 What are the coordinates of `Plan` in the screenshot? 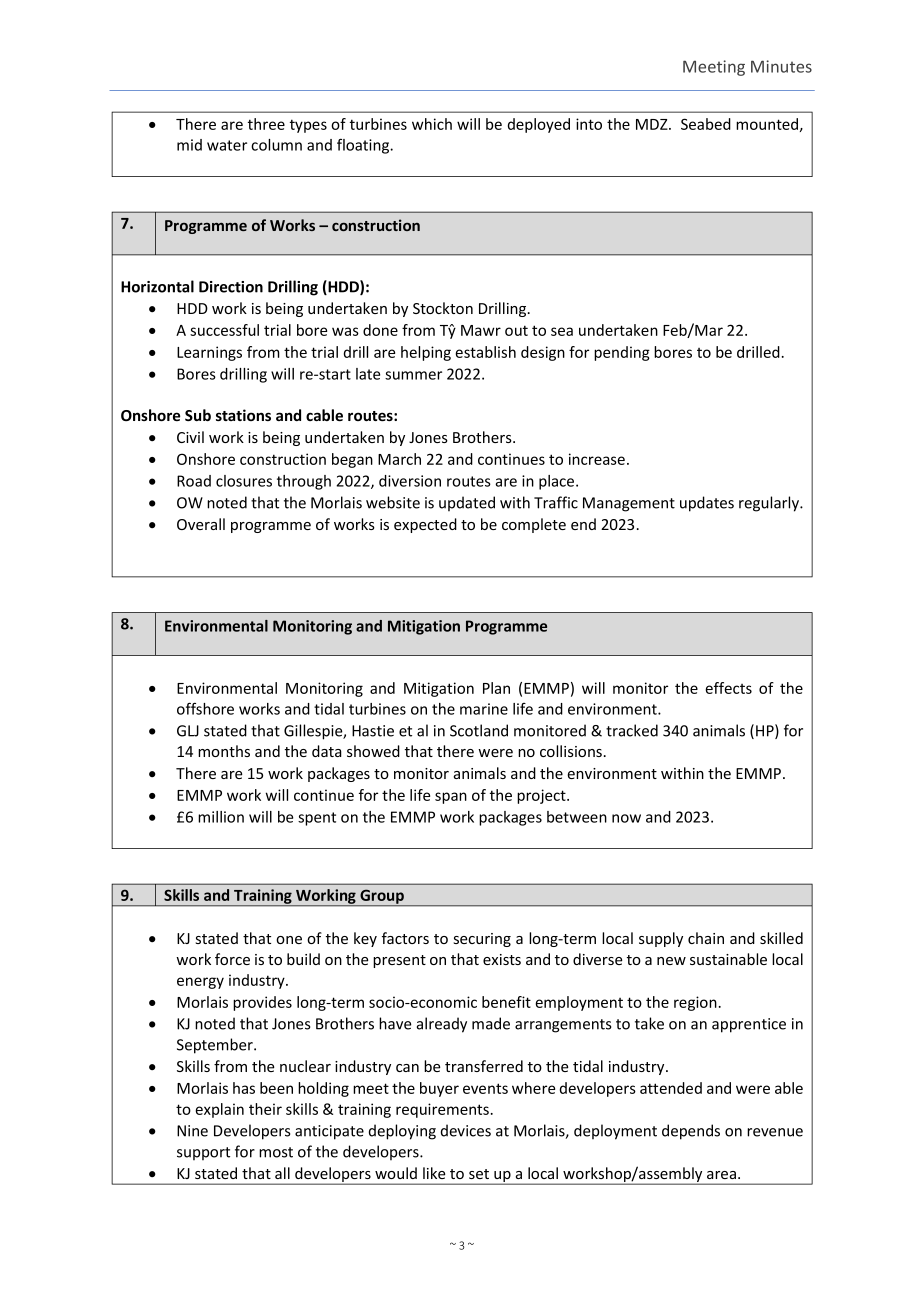 It's located at (496, 688).
